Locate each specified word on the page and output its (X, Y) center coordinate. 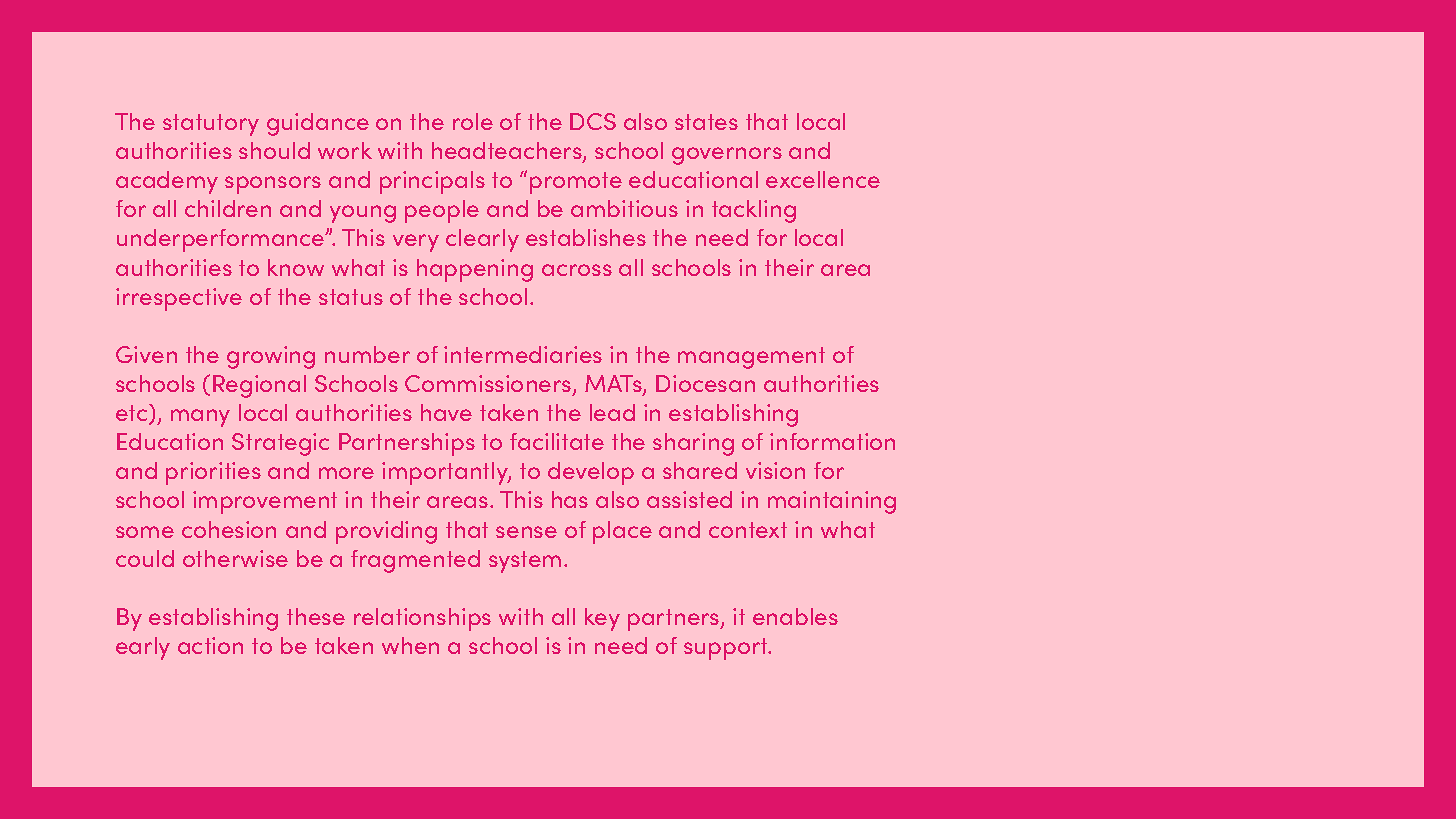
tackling (754, 211)
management (751, 358)
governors (727, 156)
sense (526, 532)
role (473, 121)
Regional (259, 386)
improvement (265, 502)
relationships (422, 619)
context (748, 530)
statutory (211, 125)
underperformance (222, 240)
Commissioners (489, 385)
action (210, 645)
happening (475, 270)
